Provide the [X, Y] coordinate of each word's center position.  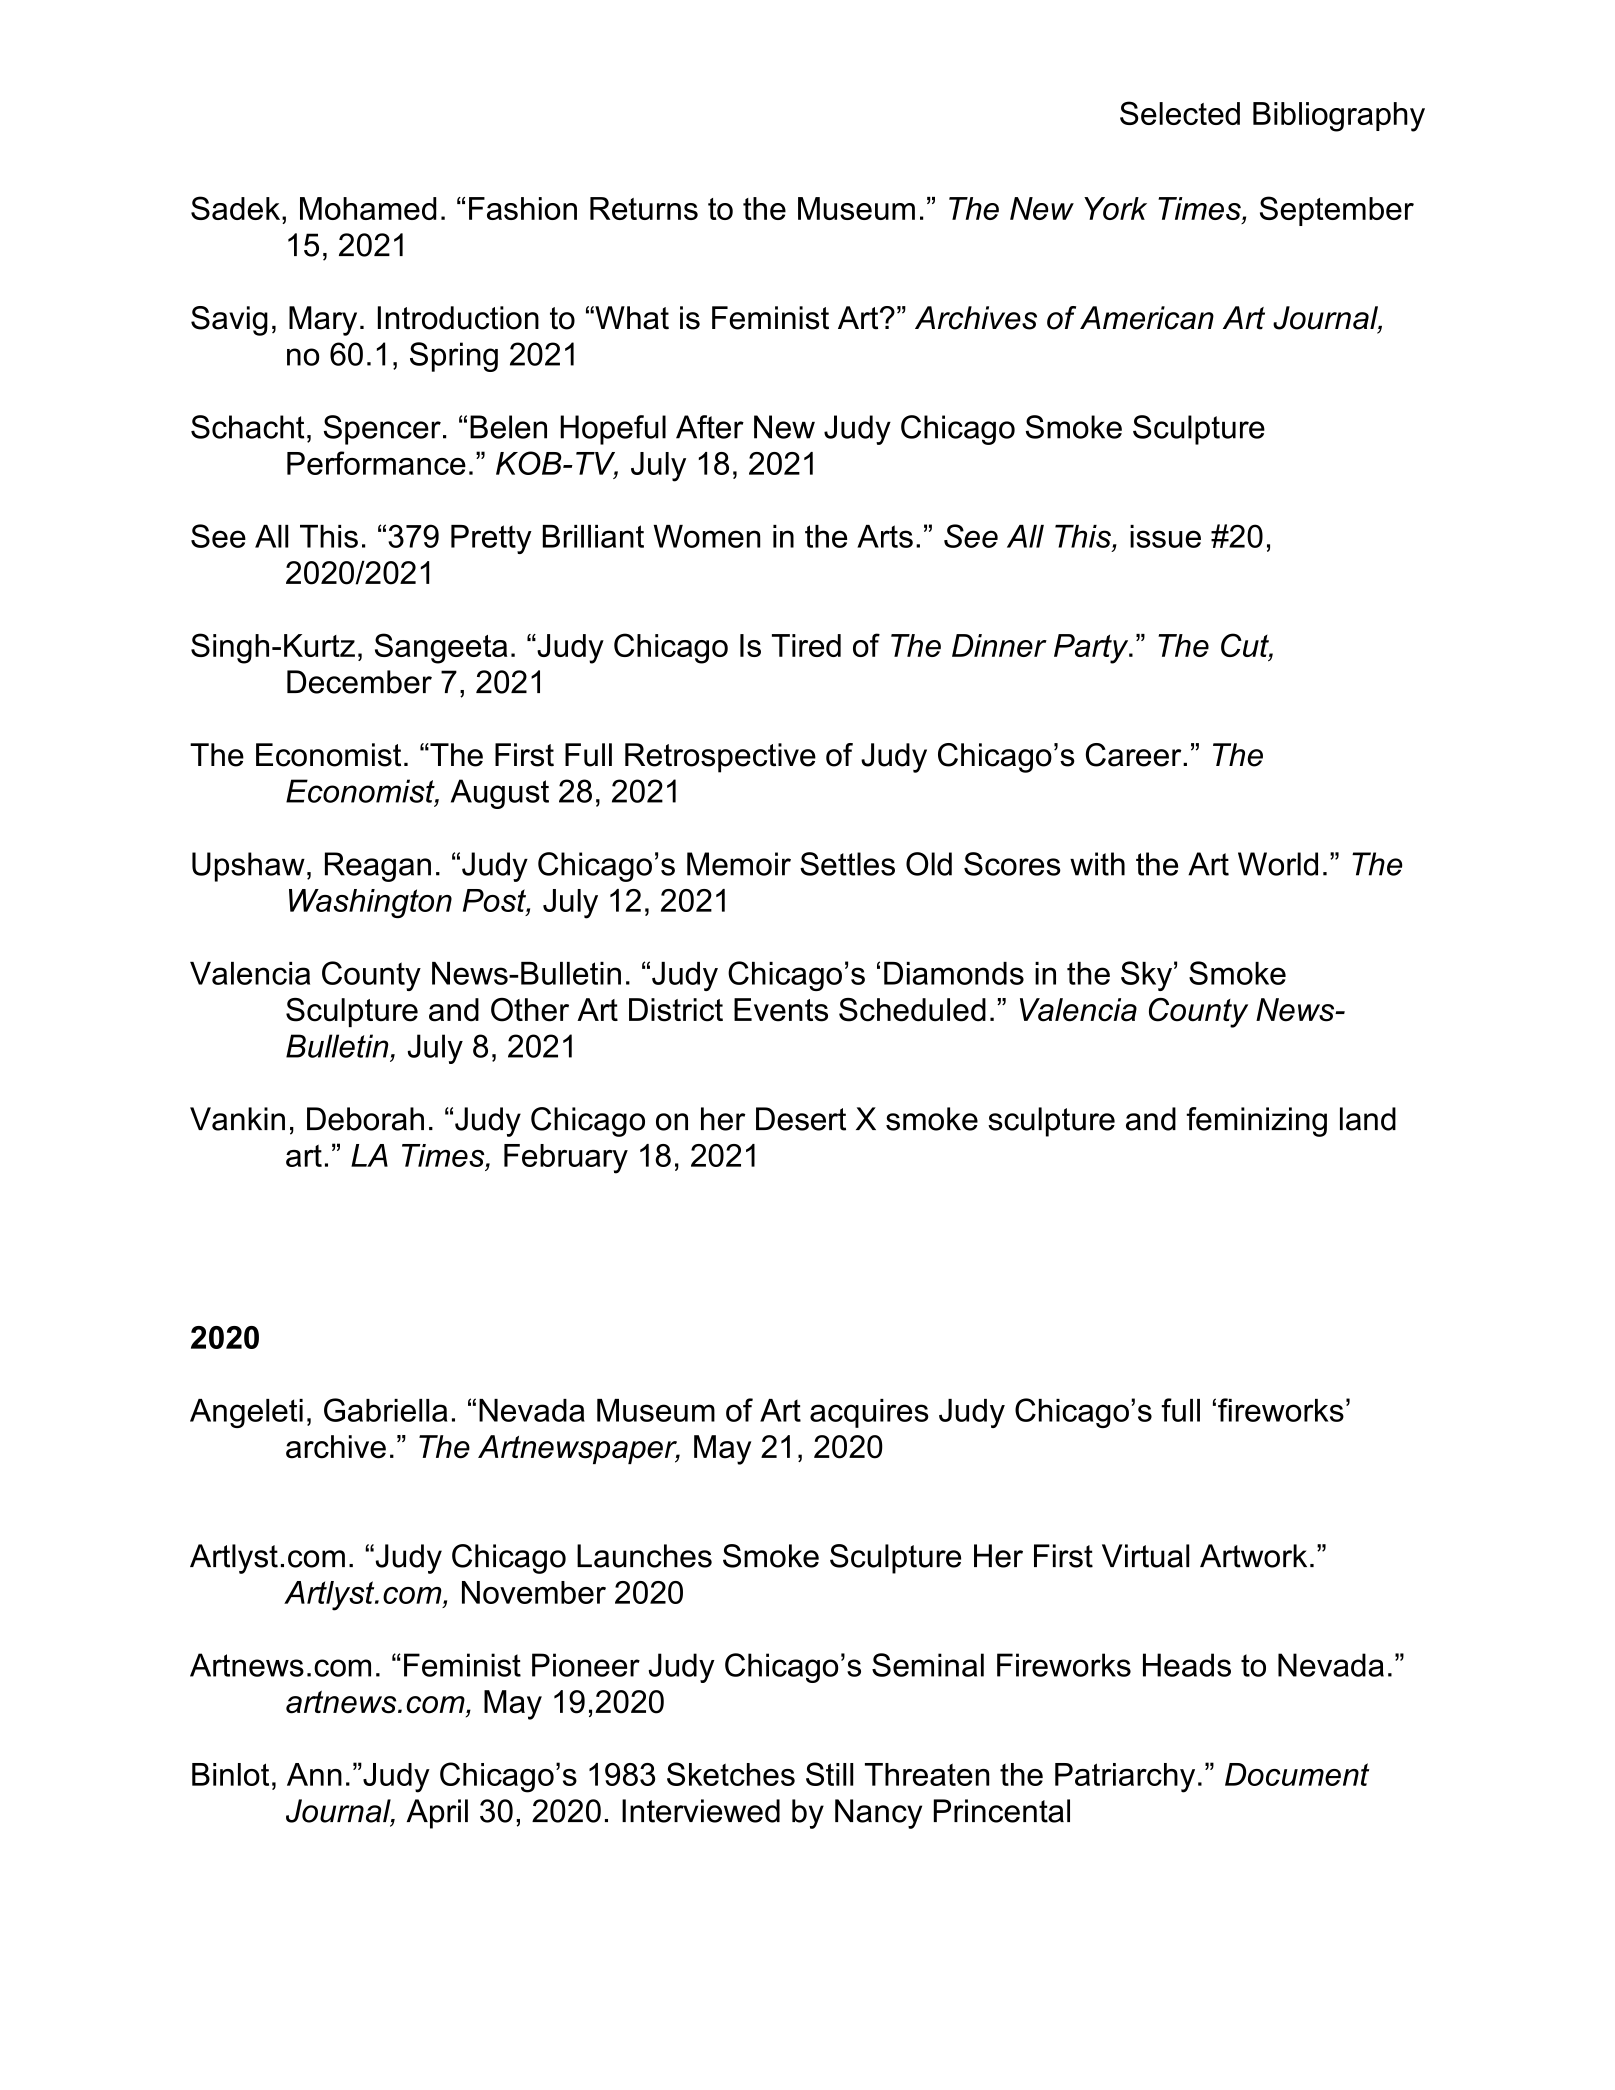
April [437, 1814]
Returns [644, 208]
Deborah [365, 1119]
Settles [847, 864]
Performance [376, 463]
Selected [1180, 113]
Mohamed [368, 208]
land [1368, 1119]
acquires [869, 1413]
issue [1165, 536]
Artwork [1253, 1556]
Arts [885, 536]
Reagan [378, 867]
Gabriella [386, 1410]
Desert [801, 1119]
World [1278, 864]
